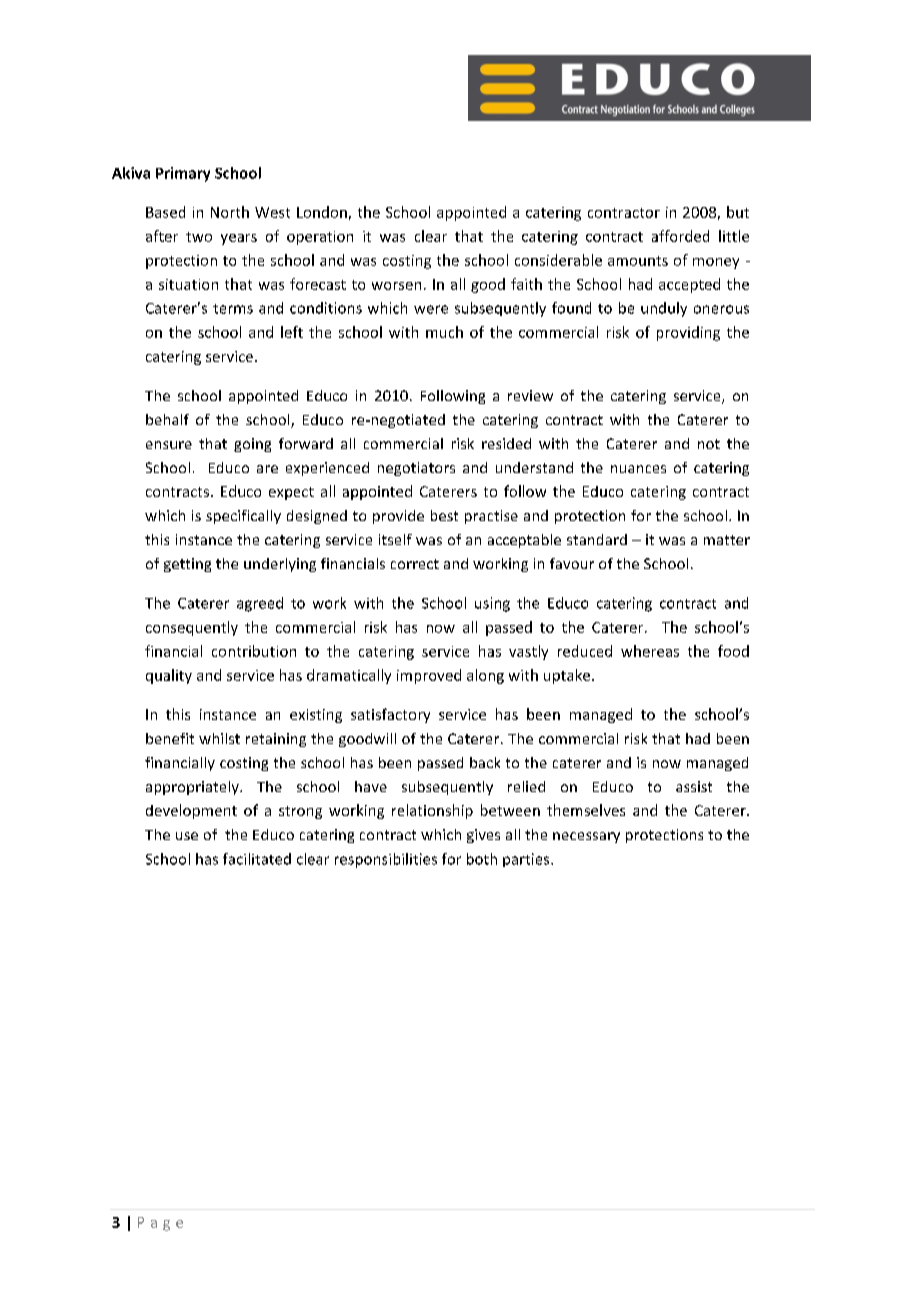  What do you see at coordinates (492, 604) in the screenshot?
I see `using` at bounding box center [492, 604].
